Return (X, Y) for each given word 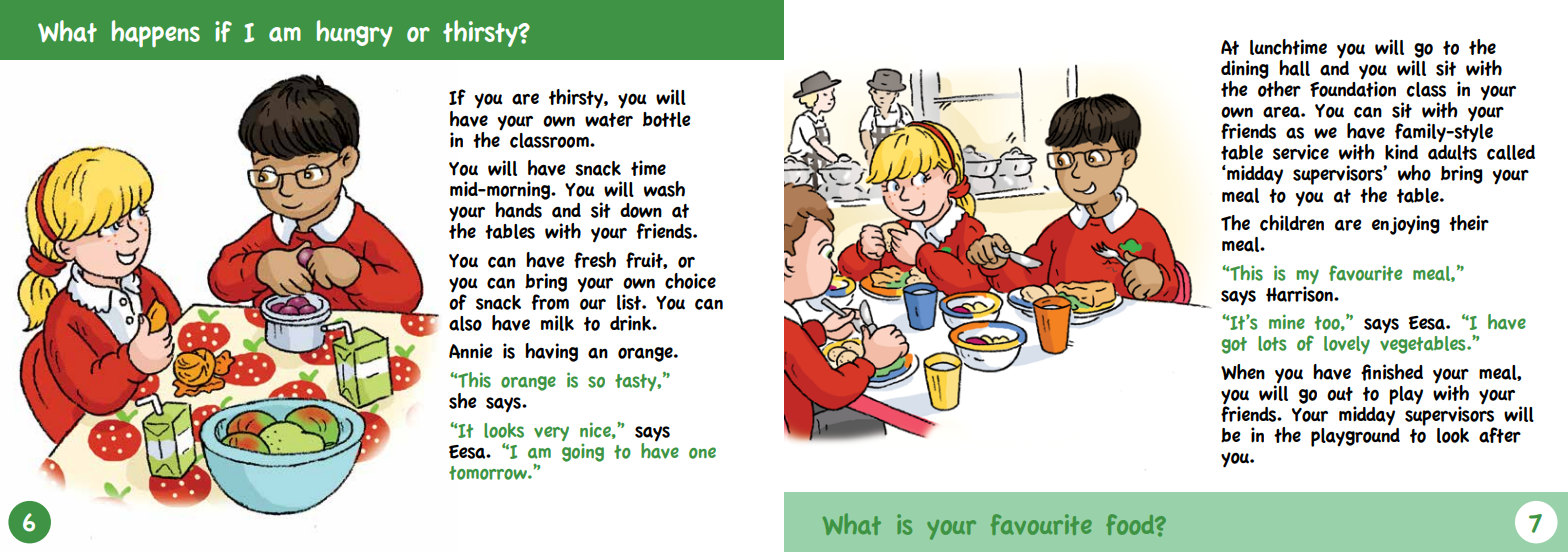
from (550, 302)
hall (1294, 68)
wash (664, 189)
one (702, 453)
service (1301, 152)
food (1131, 524)
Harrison (1300, 294)
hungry (354, 33)
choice (690, 281)
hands (518, 210)
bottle (667, 119)
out (1340, 394)
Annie (471, 351)
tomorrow (489, 473)
